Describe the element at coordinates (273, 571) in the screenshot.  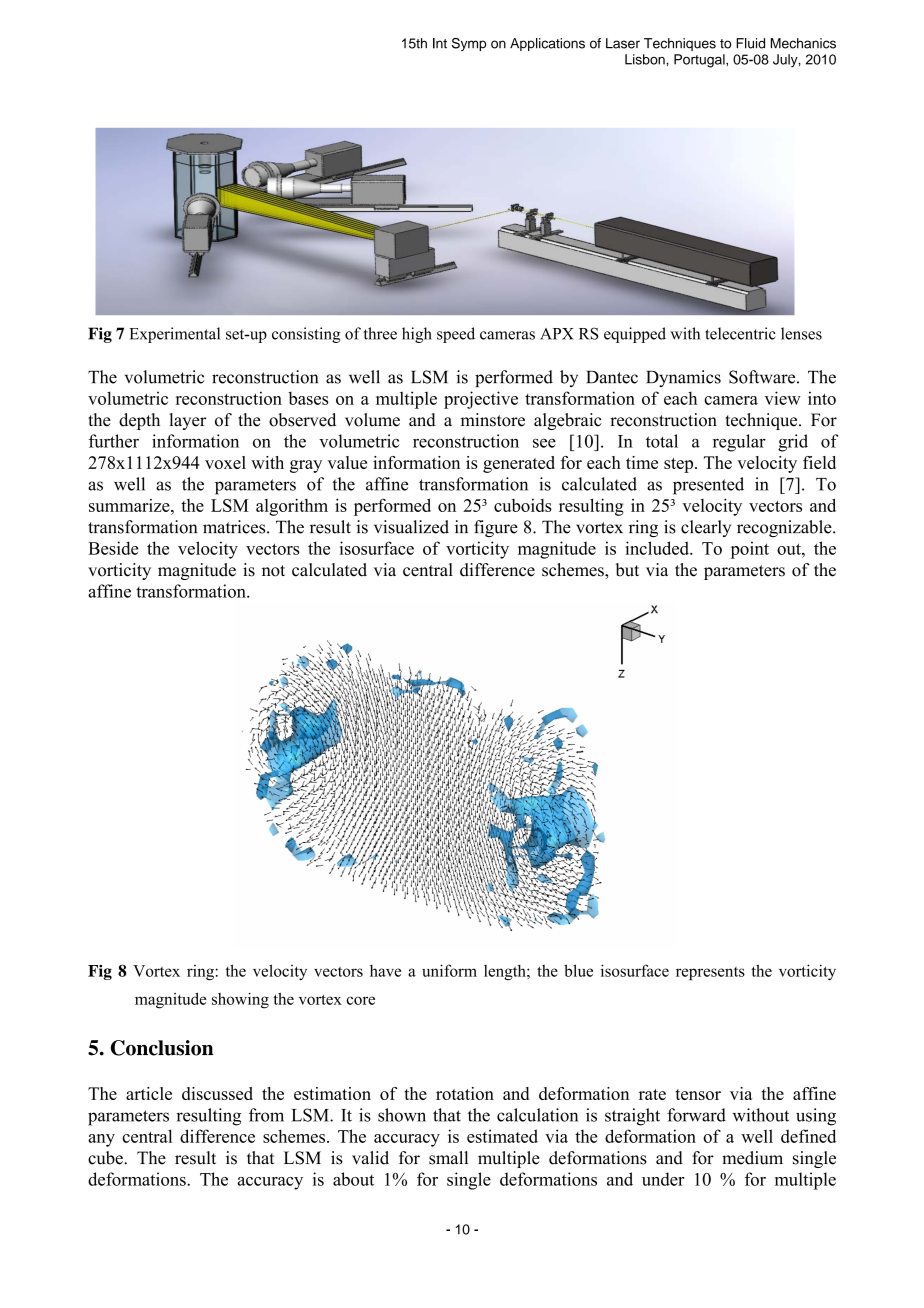
I see `not` at that location.
